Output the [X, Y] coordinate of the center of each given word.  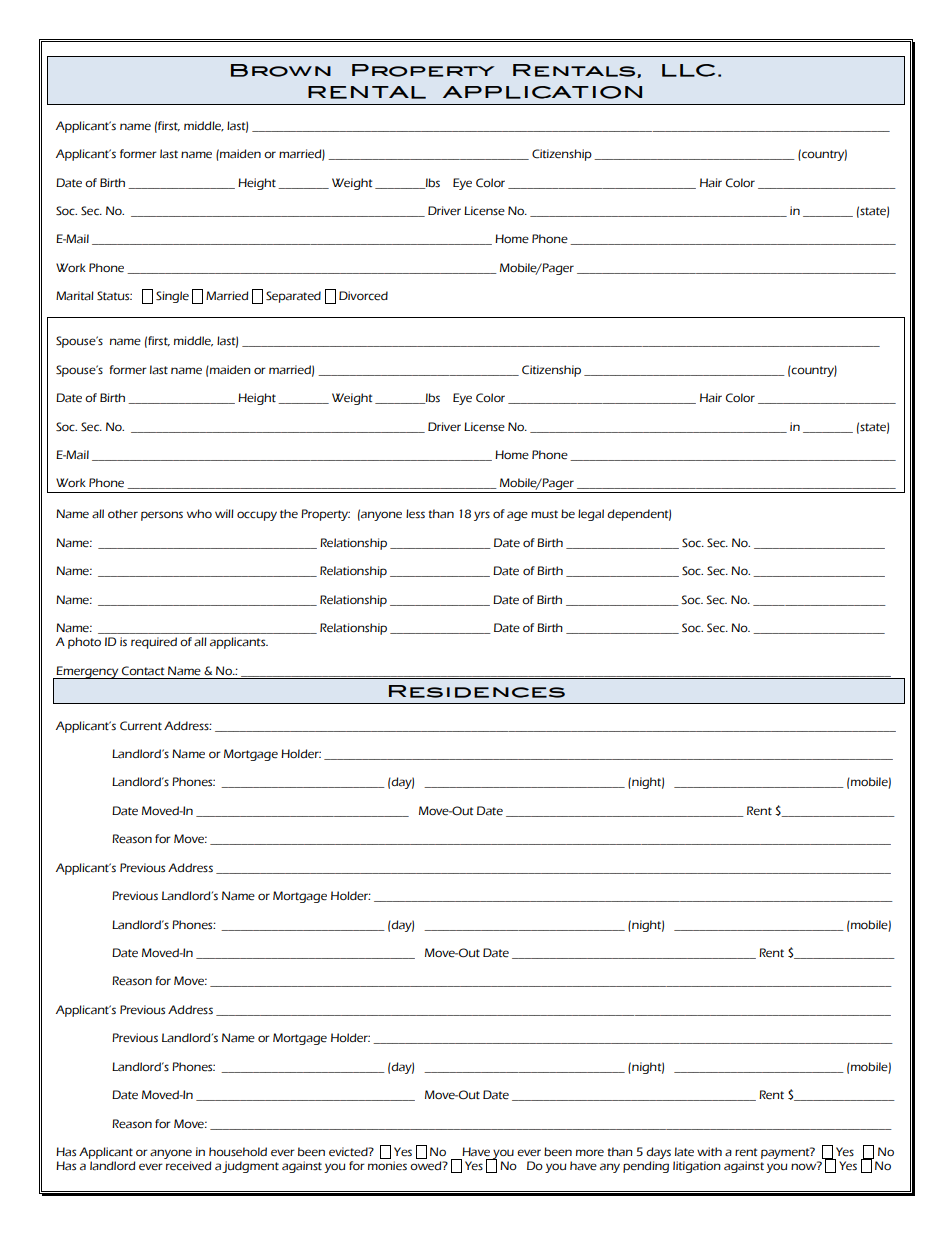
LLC [688, 70]
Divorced [363, 296]
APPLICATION [542, 92]
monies [387, 1166]
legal [591, 515]
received [188, 1166]
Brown [281, 70]
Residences [477, 691]
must [544, 514]
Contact [143, 671]
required [154, 643]
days [658, 1153]
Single [172, 297]
